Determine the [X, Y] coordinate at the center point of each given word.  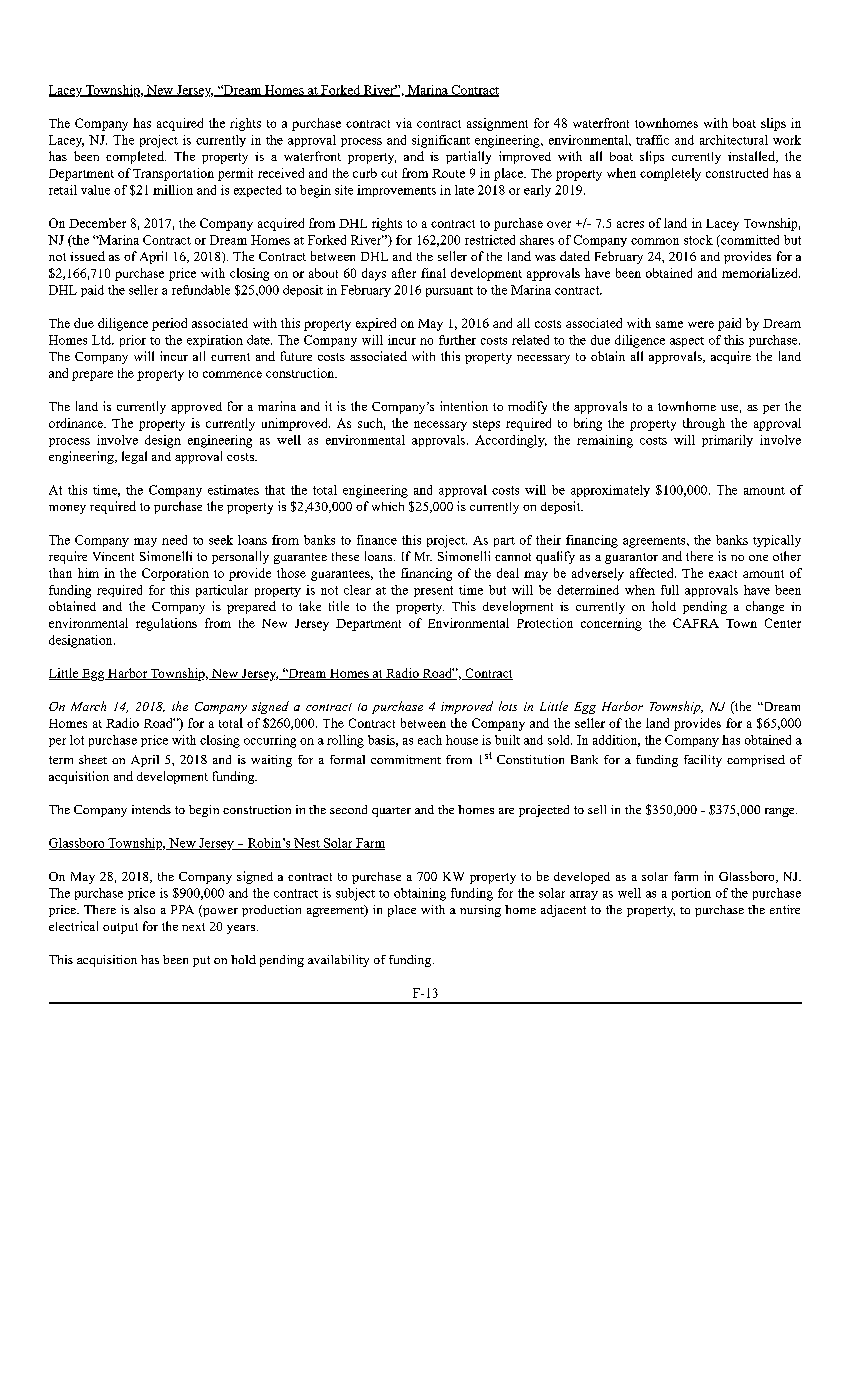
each [430, 740]
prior [133, 341]
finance [377, 540]
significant [441, 141]
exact [723, 574]
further [457, 340]
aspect [687, 342]
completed [136, 157]
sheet [93, 759]
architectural [734, 140]
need [174, 540]
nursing [480, 911]
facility [703, 761]
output [120, 928]
